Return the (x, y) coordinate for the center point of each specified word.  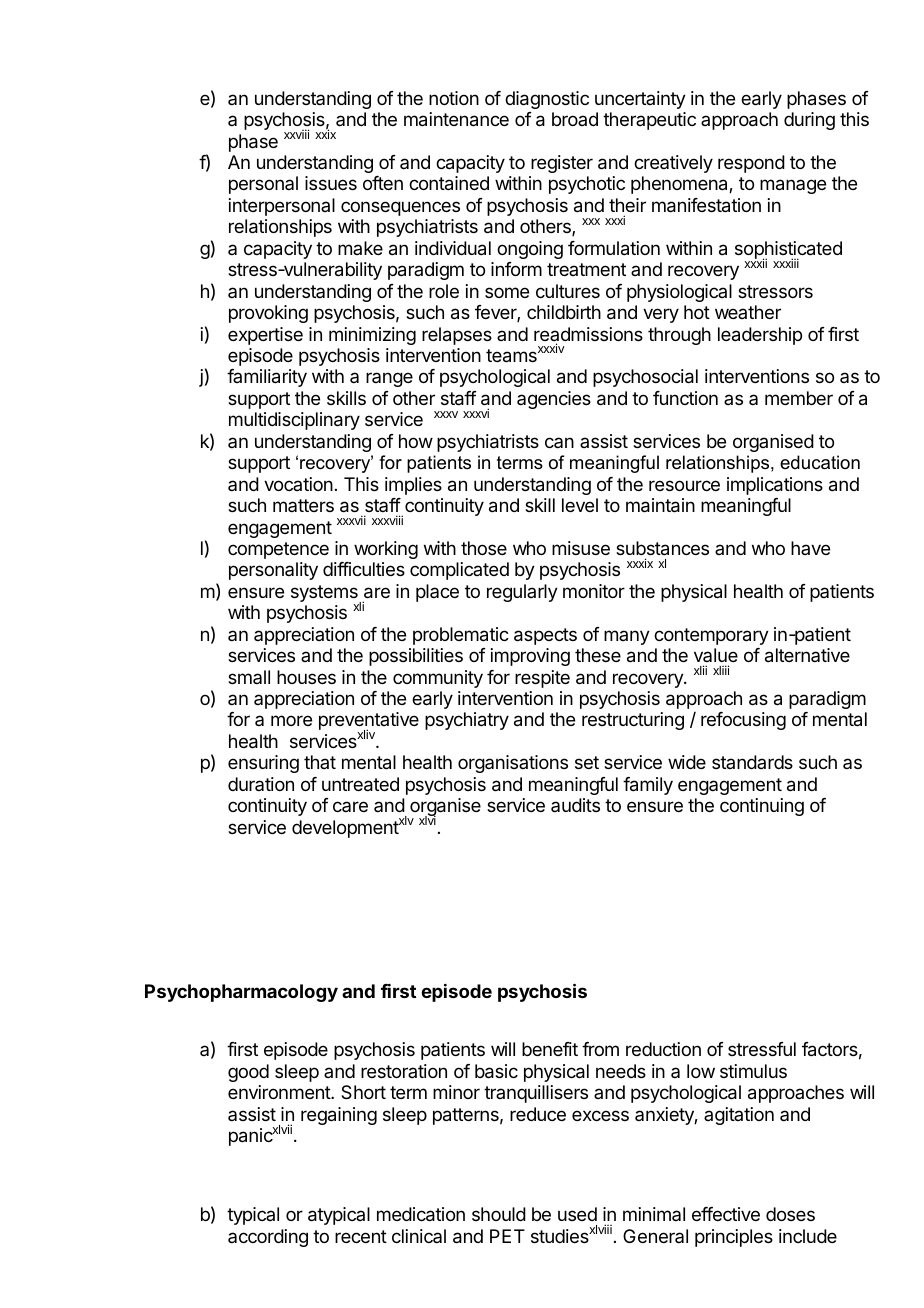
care (350, 806)
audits (575, 805)
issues (331, 183)
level (580, 505)
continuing (762, 807)
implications (775, 486)
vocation (298, 484)
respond (751, 164)
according (268, 1238)
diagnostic (547, 100)
